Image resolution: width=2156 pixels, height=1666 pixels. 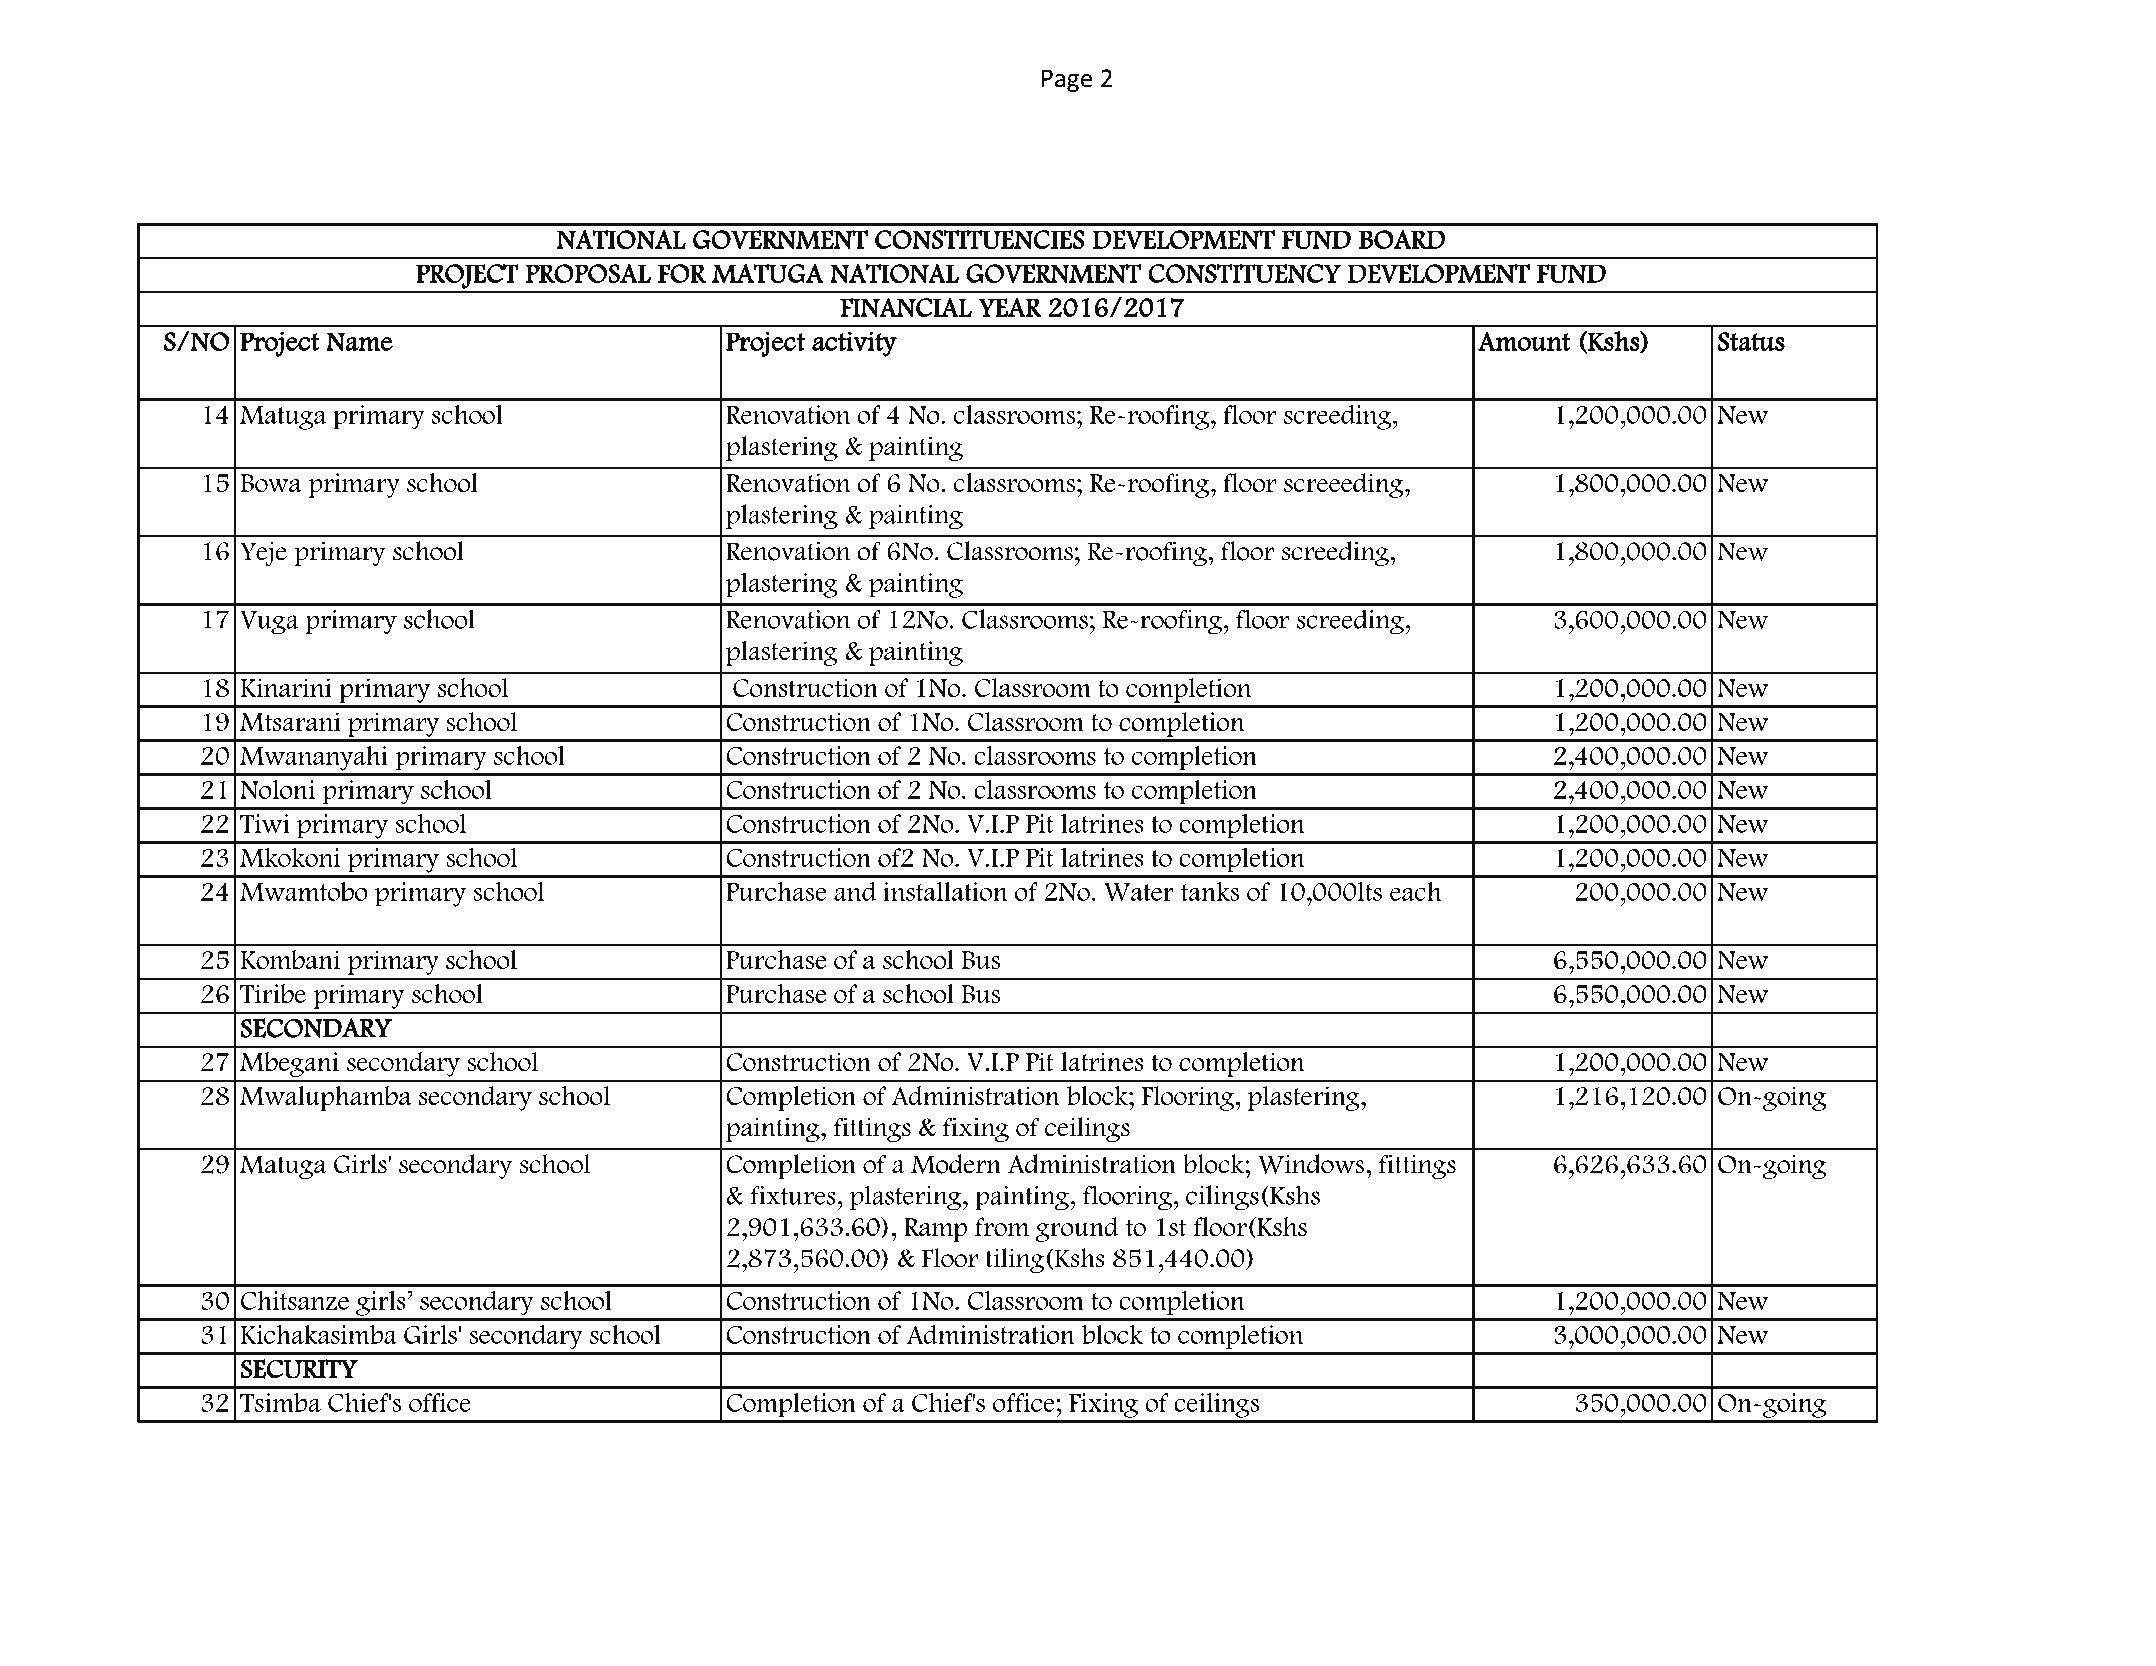 I want to click on activity, so click(x=854, y=344).
